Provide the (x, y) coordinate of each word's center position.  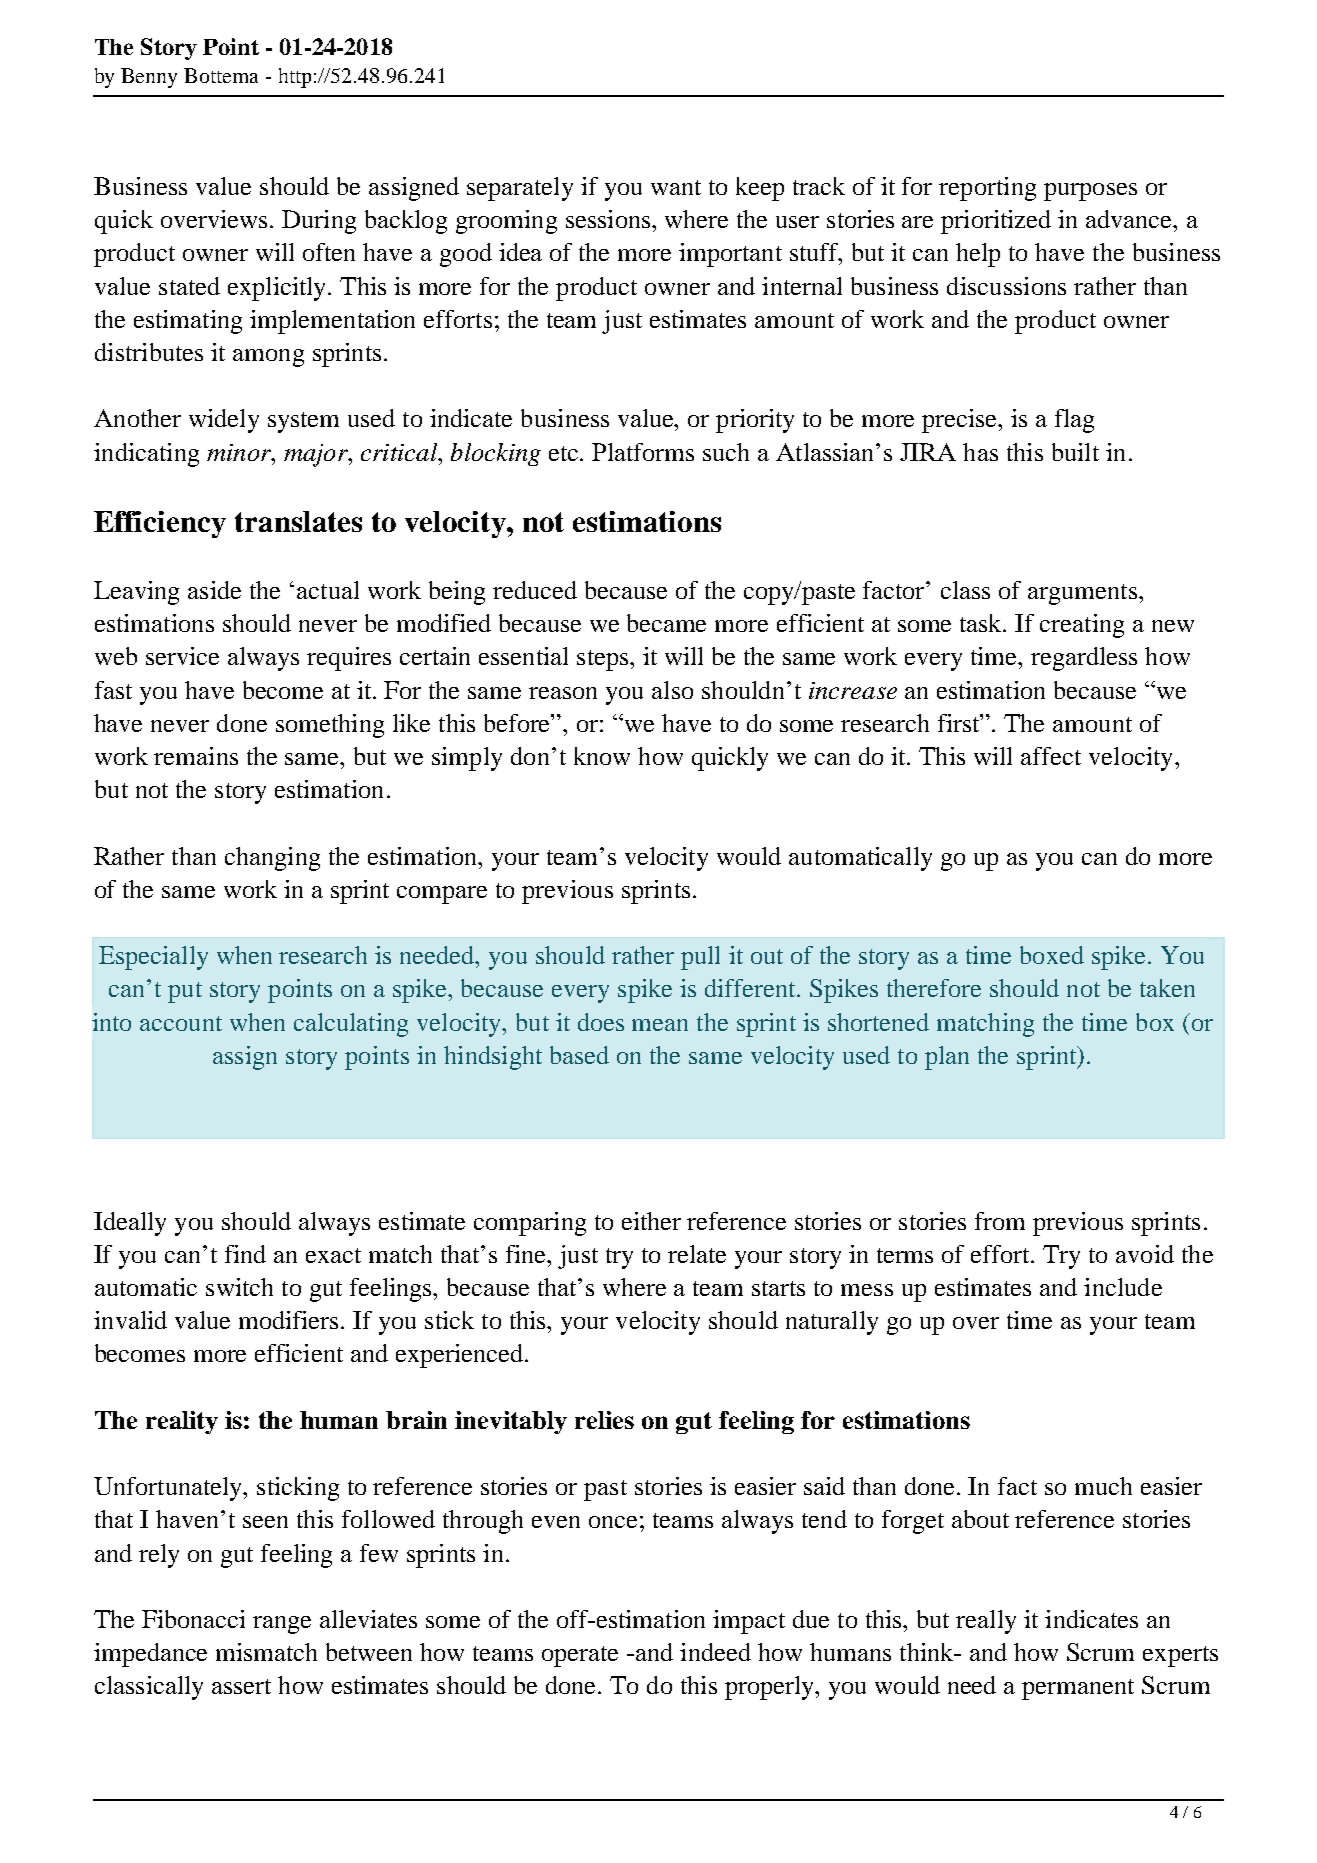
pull (700, 958)
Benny (149, 78)
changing (272, 859)
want (676, 187)
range (282, 1625)
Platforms (643, 452)
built (1075, 452)
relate (697, 1254)
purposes (1090, 192)
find (245, 1254)
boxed (1052, 955)
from (1000, 1221)
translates (298, 521)
